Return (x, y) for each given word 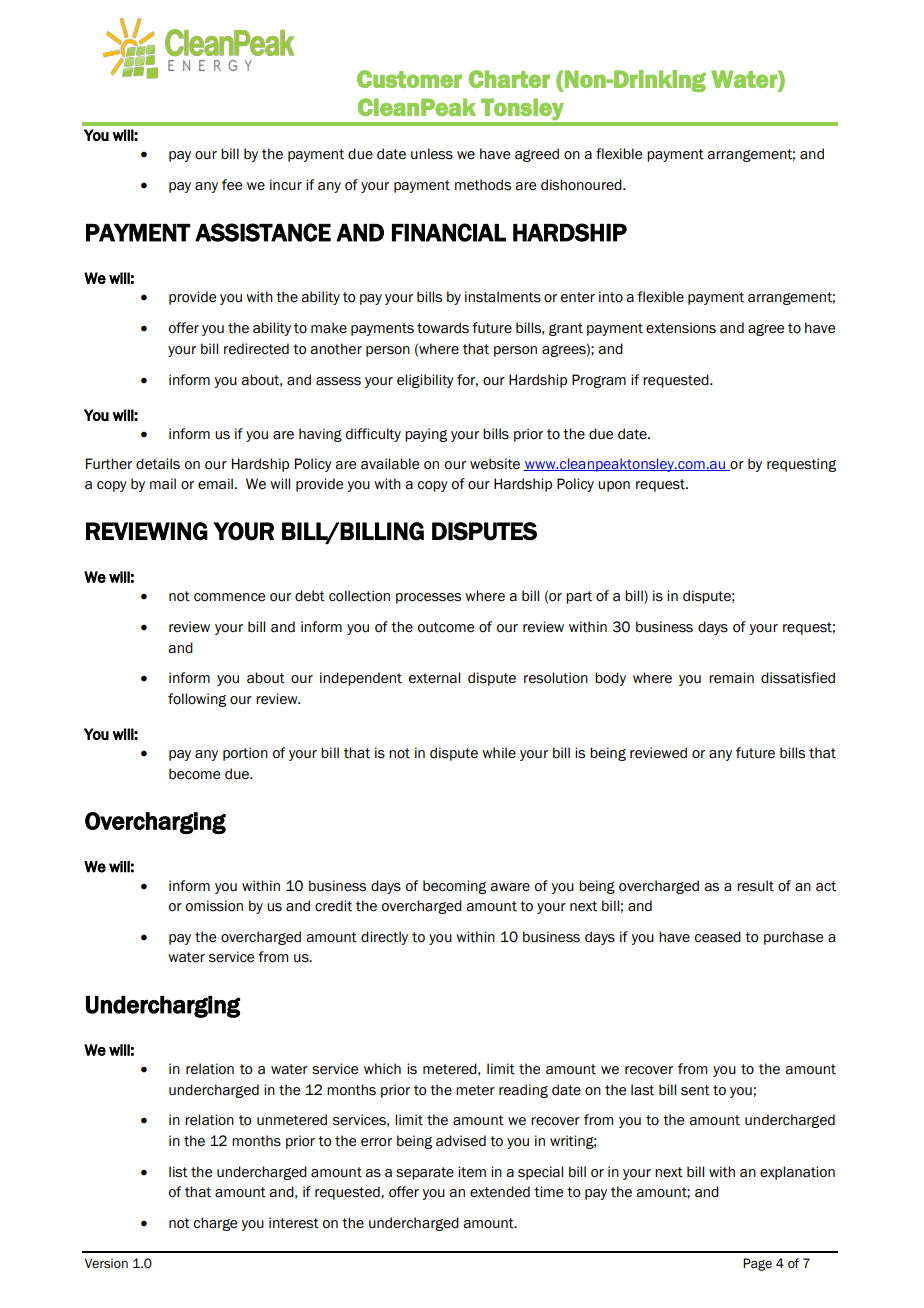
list (178, 1172)
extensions (681, 328)
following (197, 700)
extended (500, 1192)
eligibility (425, 381)
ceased (718, 937)
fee (232, 185)
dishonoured (582, 185)
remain (731, 678)
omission (214, 906)
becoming (454, 887)
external (434, 678)
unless (432, 154)
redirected (256, 349)
